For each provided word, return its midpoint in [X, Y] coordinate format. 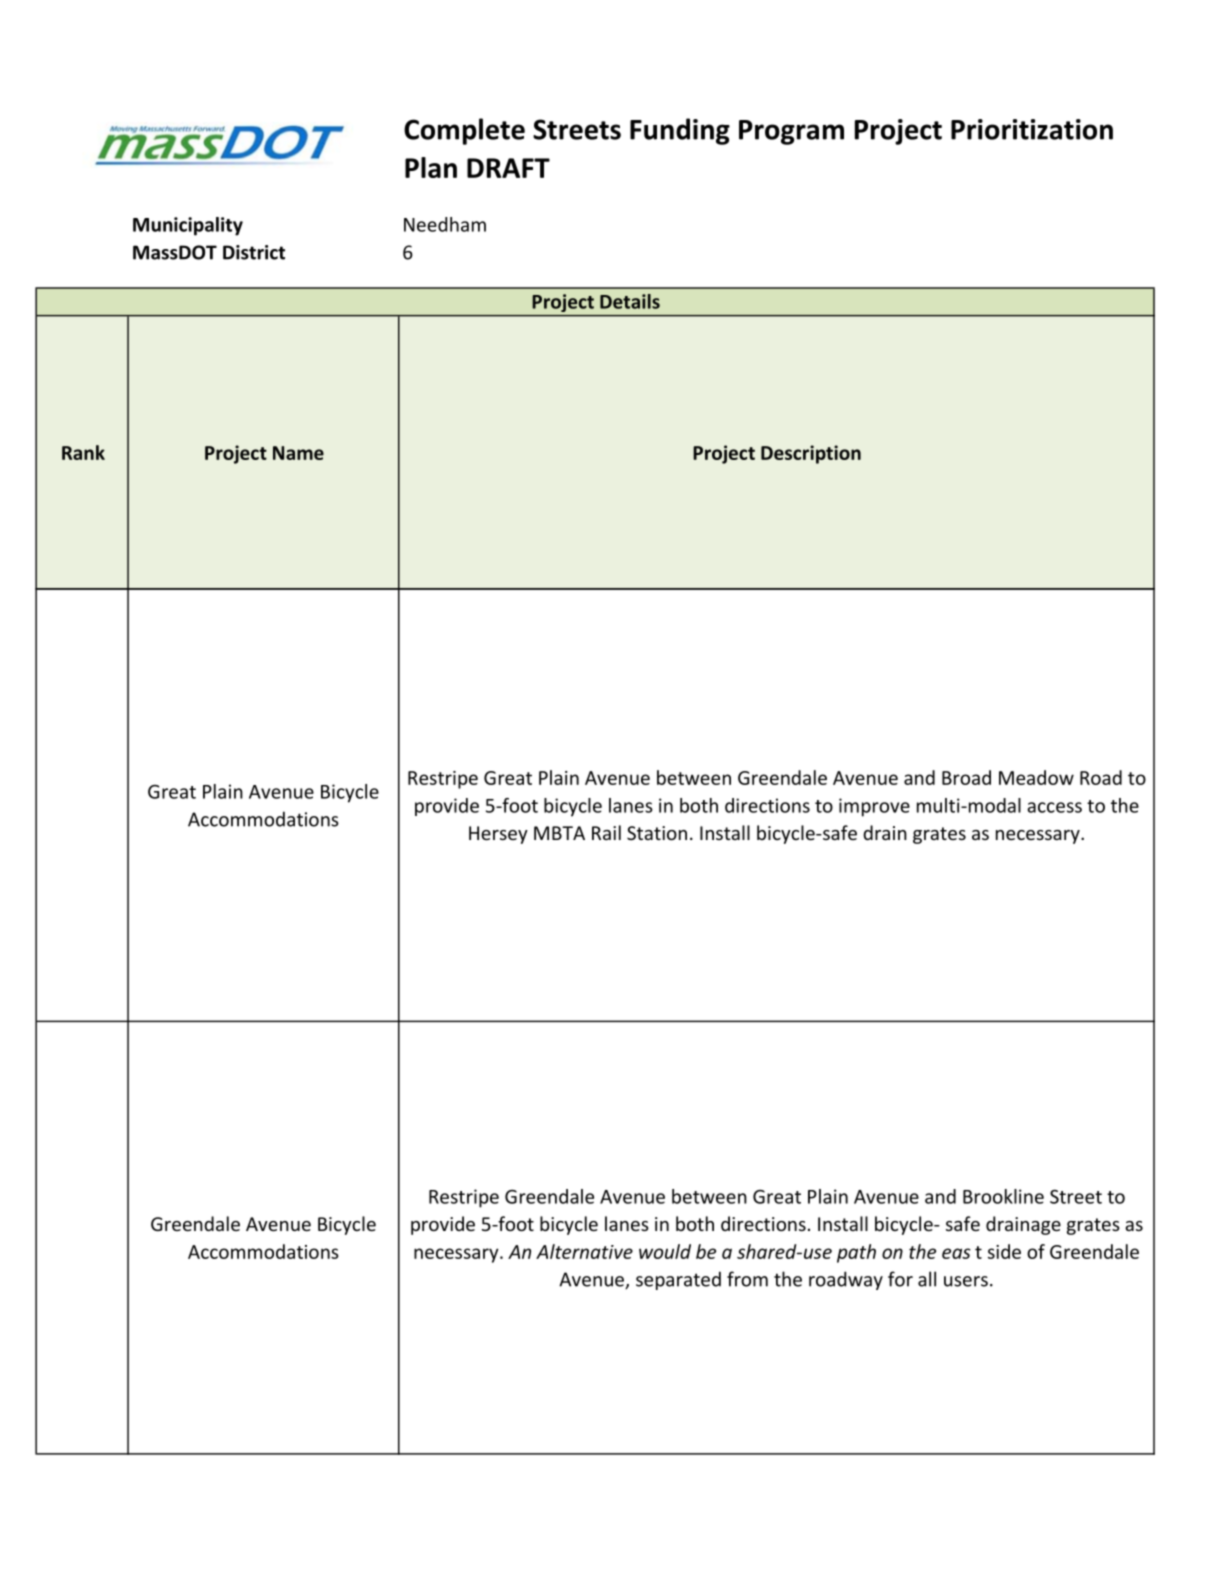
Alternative [584, 1251]
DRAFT [508, 168]
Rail [606, 832]
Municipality [188, 226]
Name [298, 453]
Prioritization [1032, 129]
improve [874, 807]
